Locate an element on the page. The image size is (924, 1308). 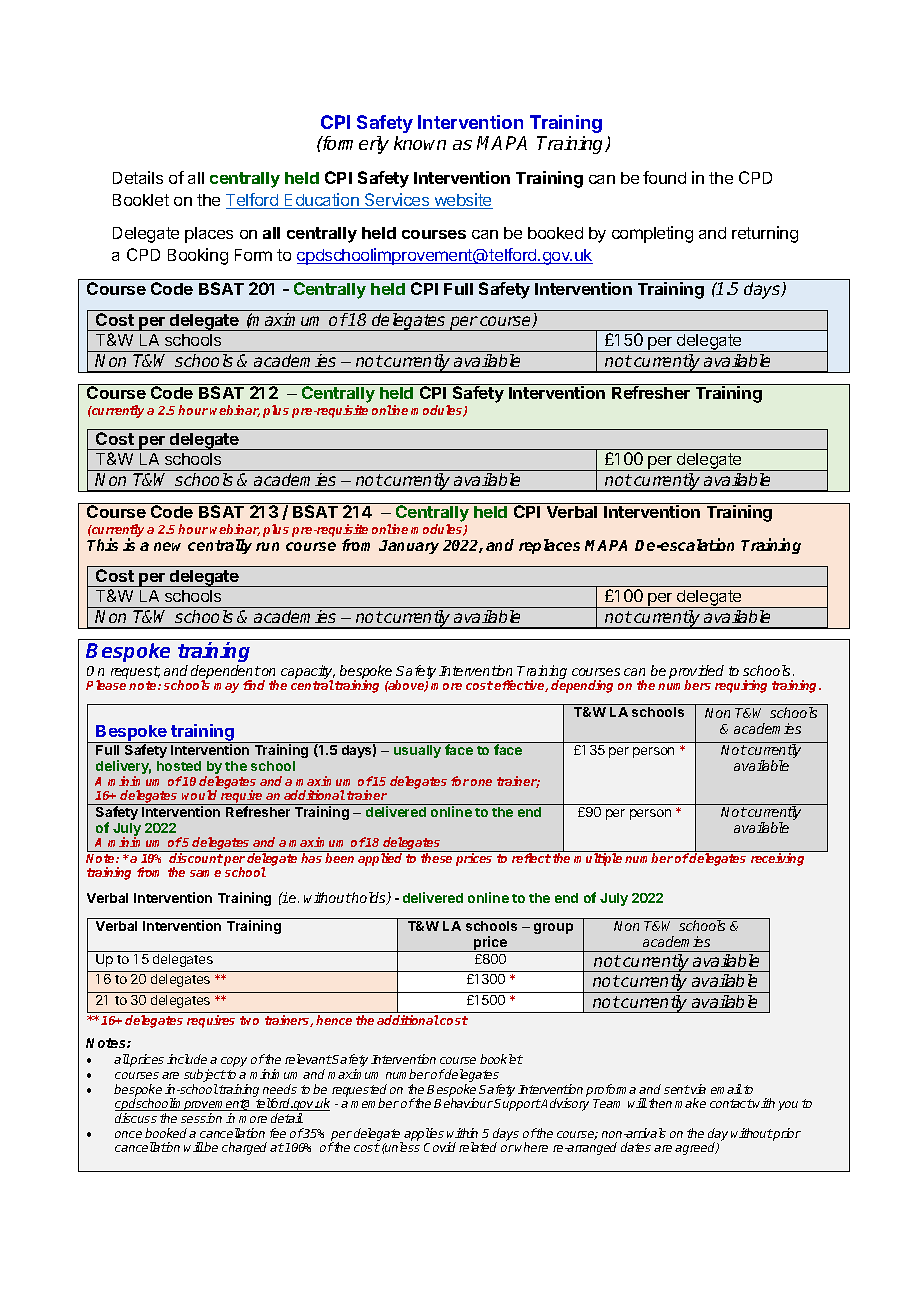
same is located at coordinates (205, 873).
